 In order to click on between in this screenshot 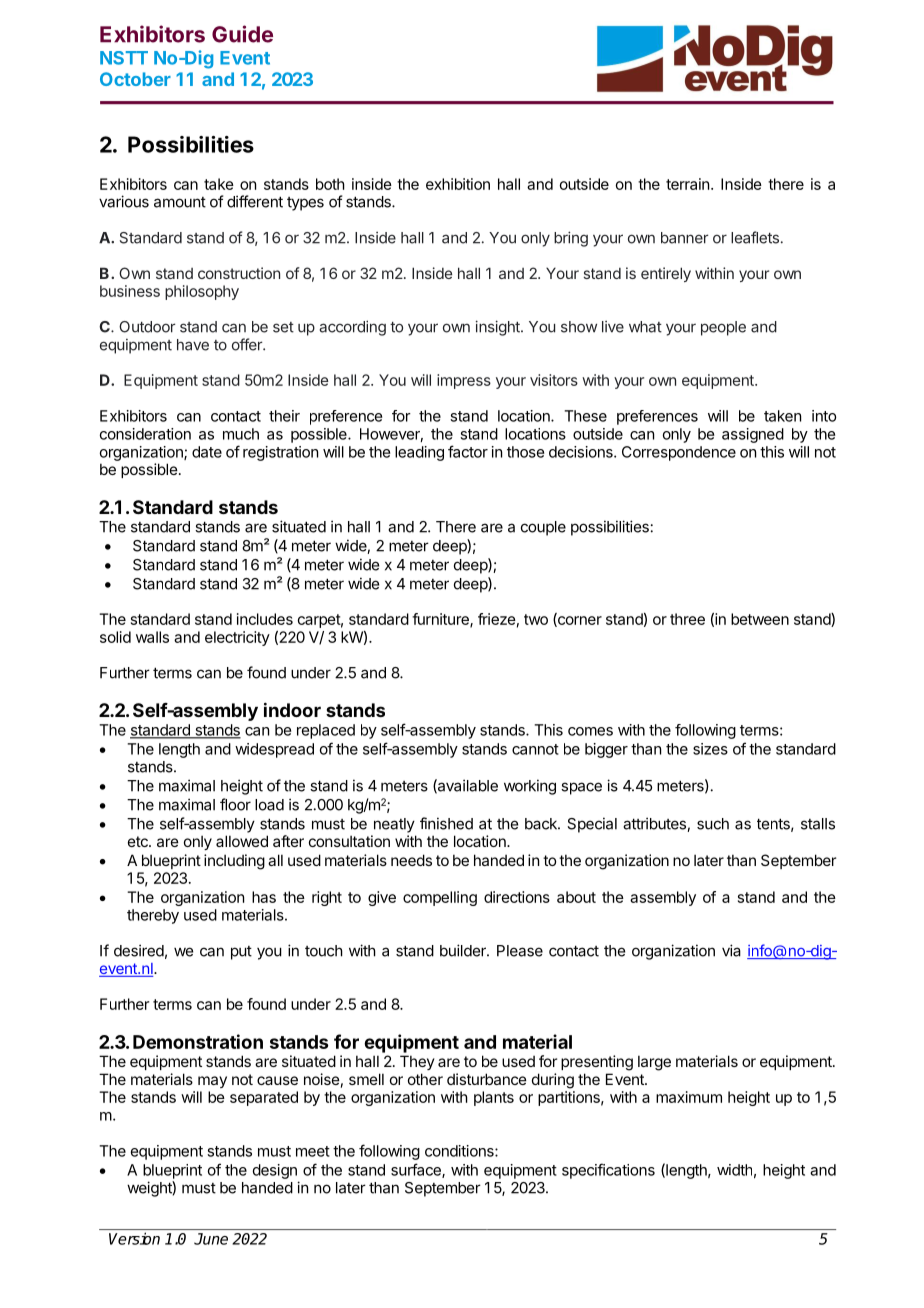, I will do `click(760, 619)`.
